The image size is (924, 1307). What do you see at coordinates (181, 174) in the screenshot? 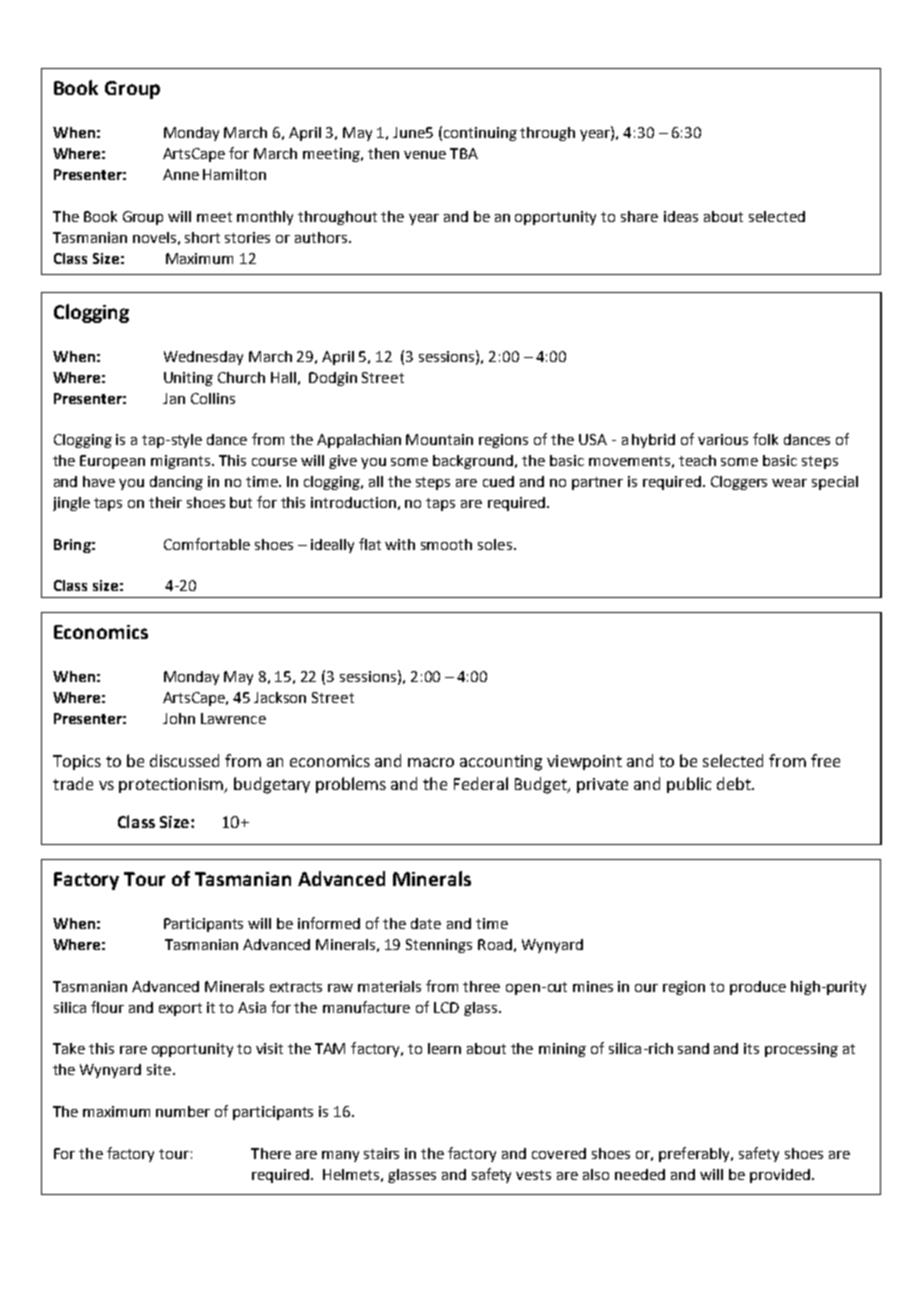
I see `Anne` at bounding box center [181, 174].
